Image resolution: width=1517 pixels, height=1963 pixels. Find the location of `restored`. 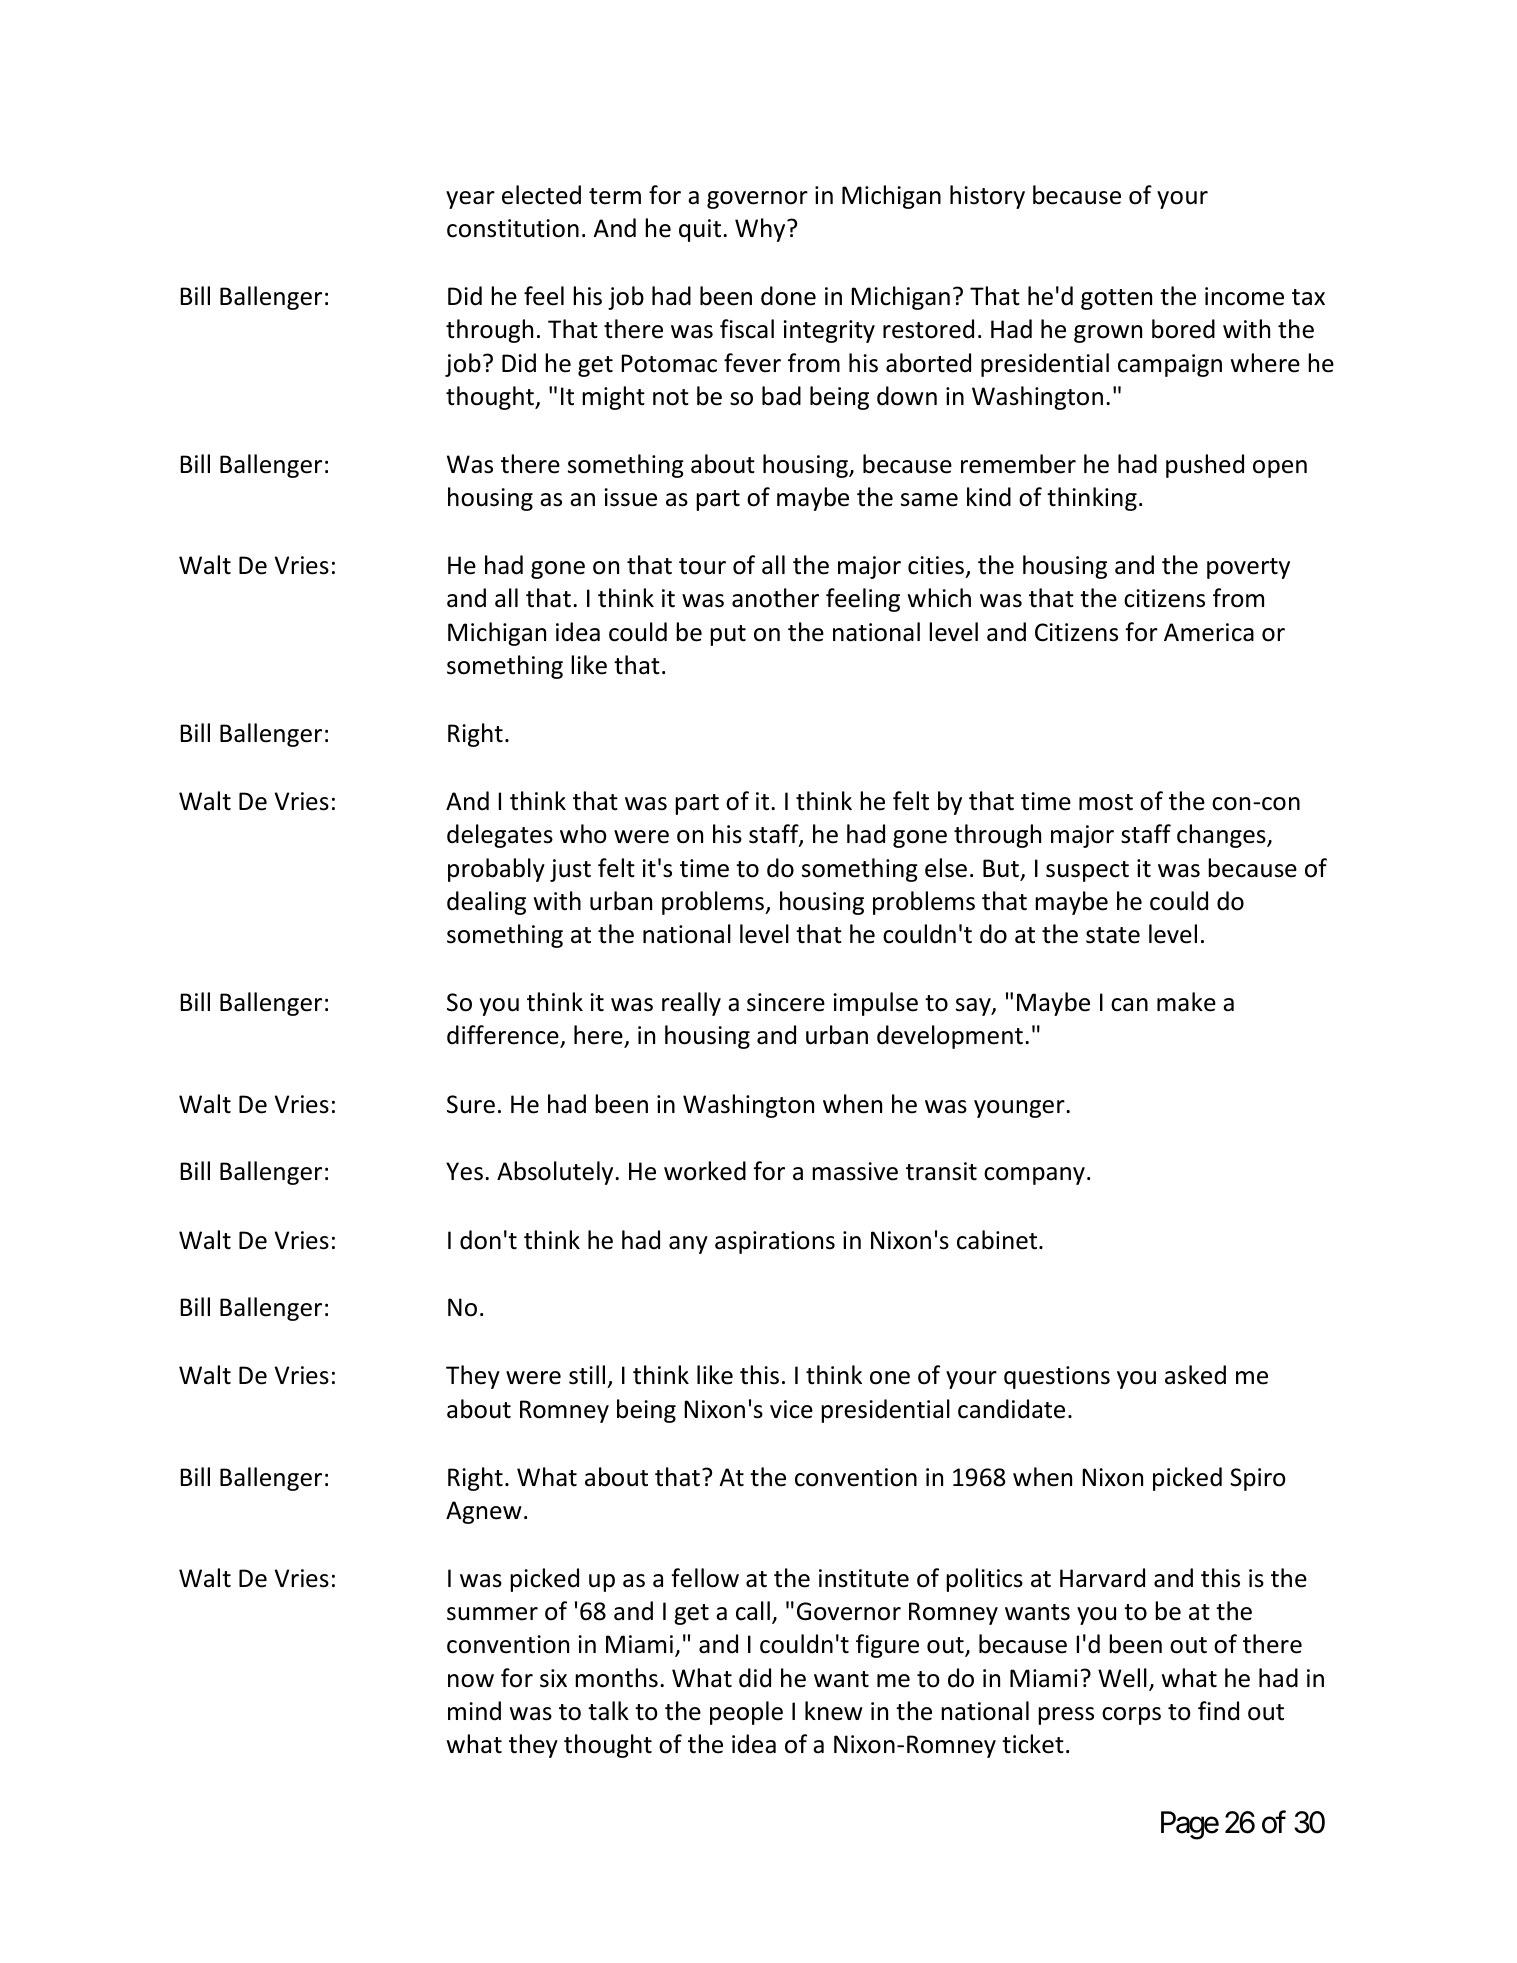

restored is located at coordinates (928, 329).
